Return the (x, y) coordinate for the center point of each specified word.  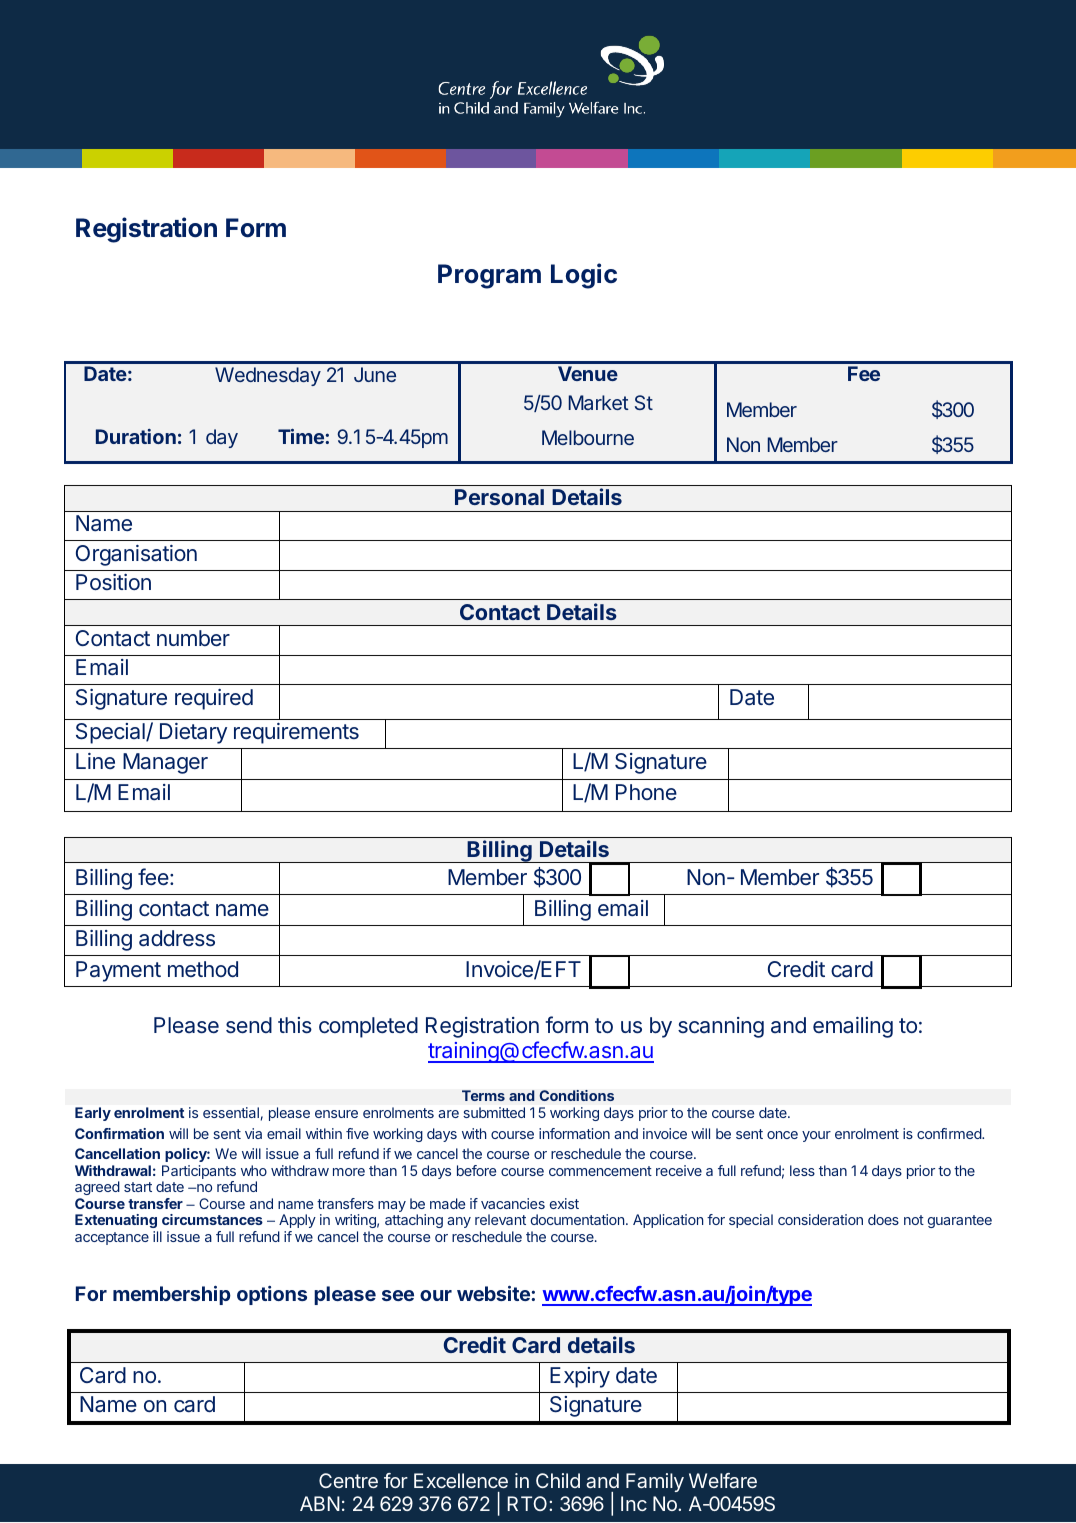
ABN (320, 1503)
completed (368, 1027)
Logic (584, 276)
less (802, 1170)
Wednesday (268, 376)
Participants (199, 1173)
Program (489, 276)
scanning (721, 1027)
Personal (499, 497)
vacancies (513, 1203)
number (193, 638)
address (177, 938)
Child (558, 1480)
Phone (646, 792)
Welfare (723, 1480)
